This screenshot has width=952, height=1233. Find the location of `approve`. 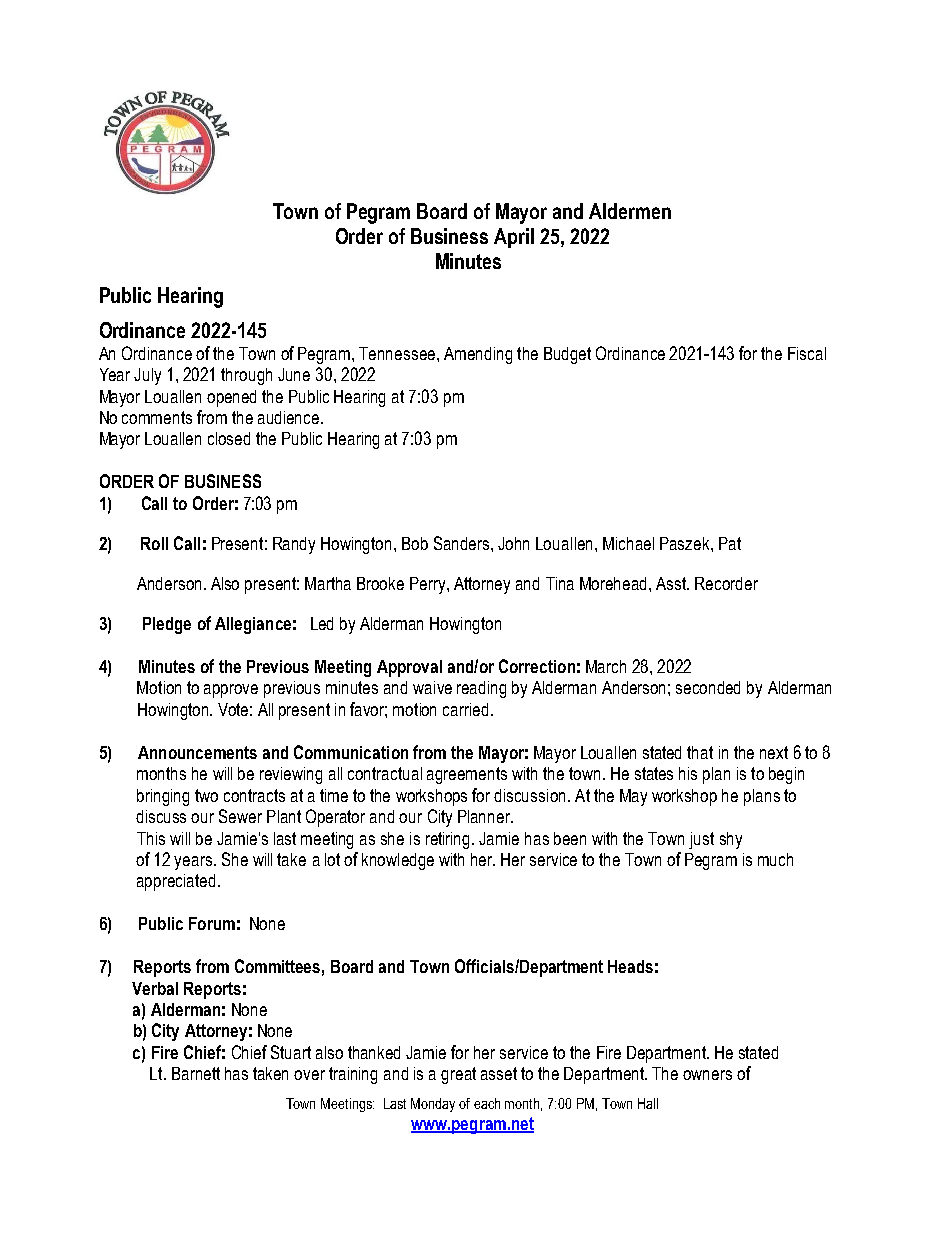

approve is located at coordinates (231, 691).
